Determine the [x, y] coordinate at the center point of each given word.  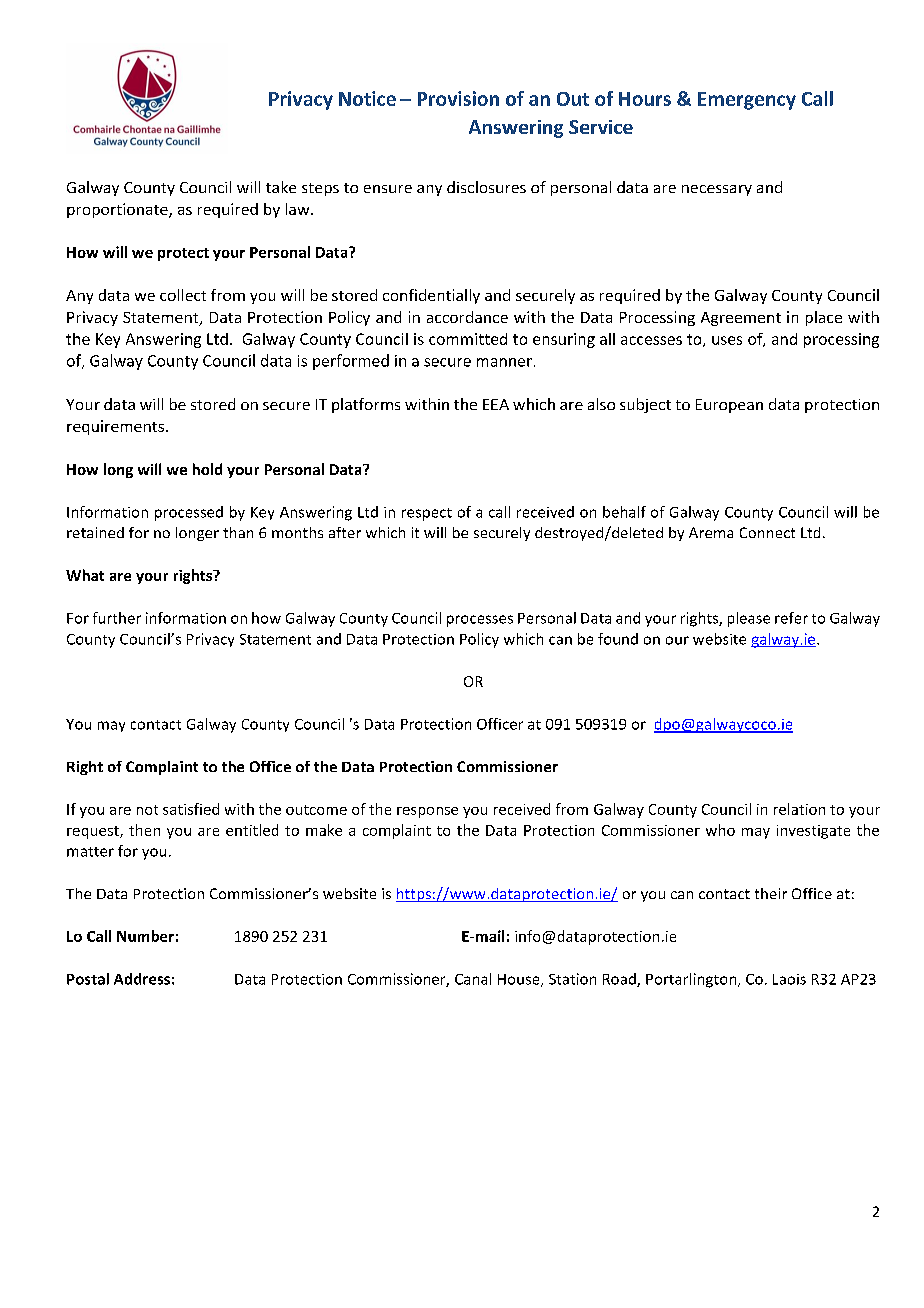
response [427, 812]
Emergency [747, 101]
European [729, 406]
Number [145, 936]
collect [183, 295]
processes [480, 621]
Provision [458, 98]
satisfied [191, 809]
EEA [496, 404]
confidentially [431, 296]
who [720, 830]
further [117, 618]
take [281, 187]
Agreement [741, 319]
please [749, 619]
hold [207, 469]
